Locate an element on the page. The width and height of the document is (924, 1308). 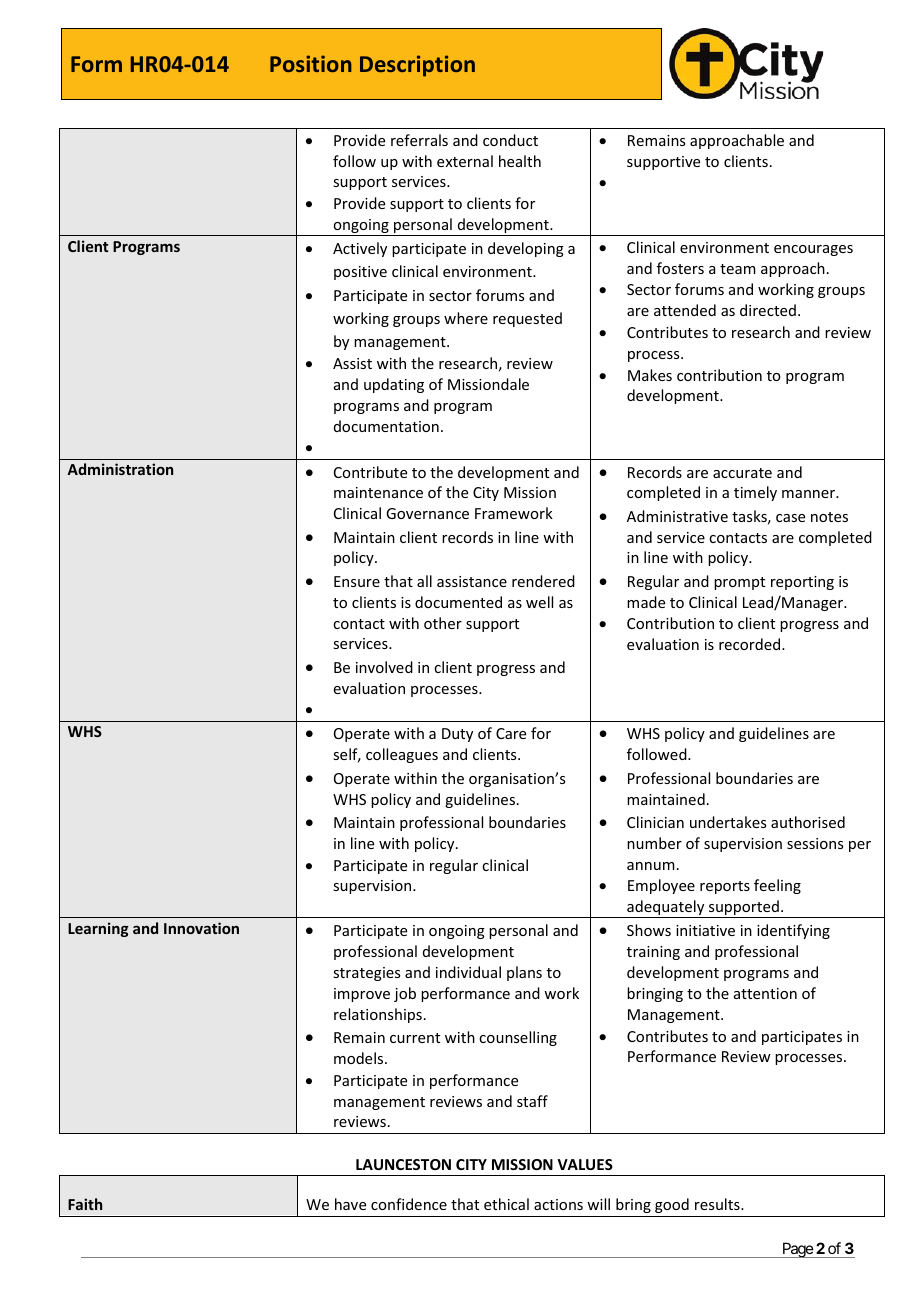
Faith is located at coordinates (85, 1204).
